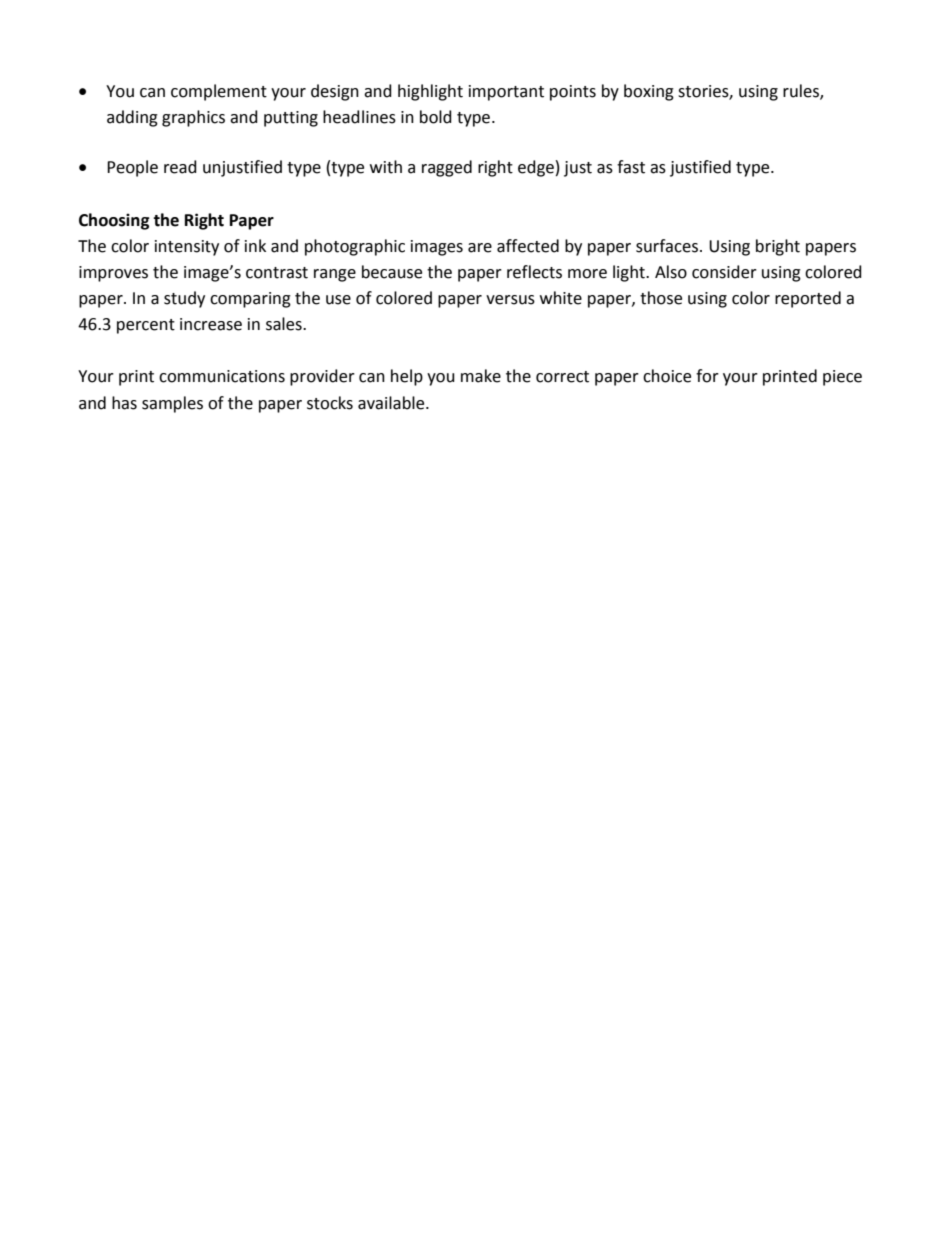  Describe the element at coordinates (447, 168) in the page. I see `ragged` at that location.
